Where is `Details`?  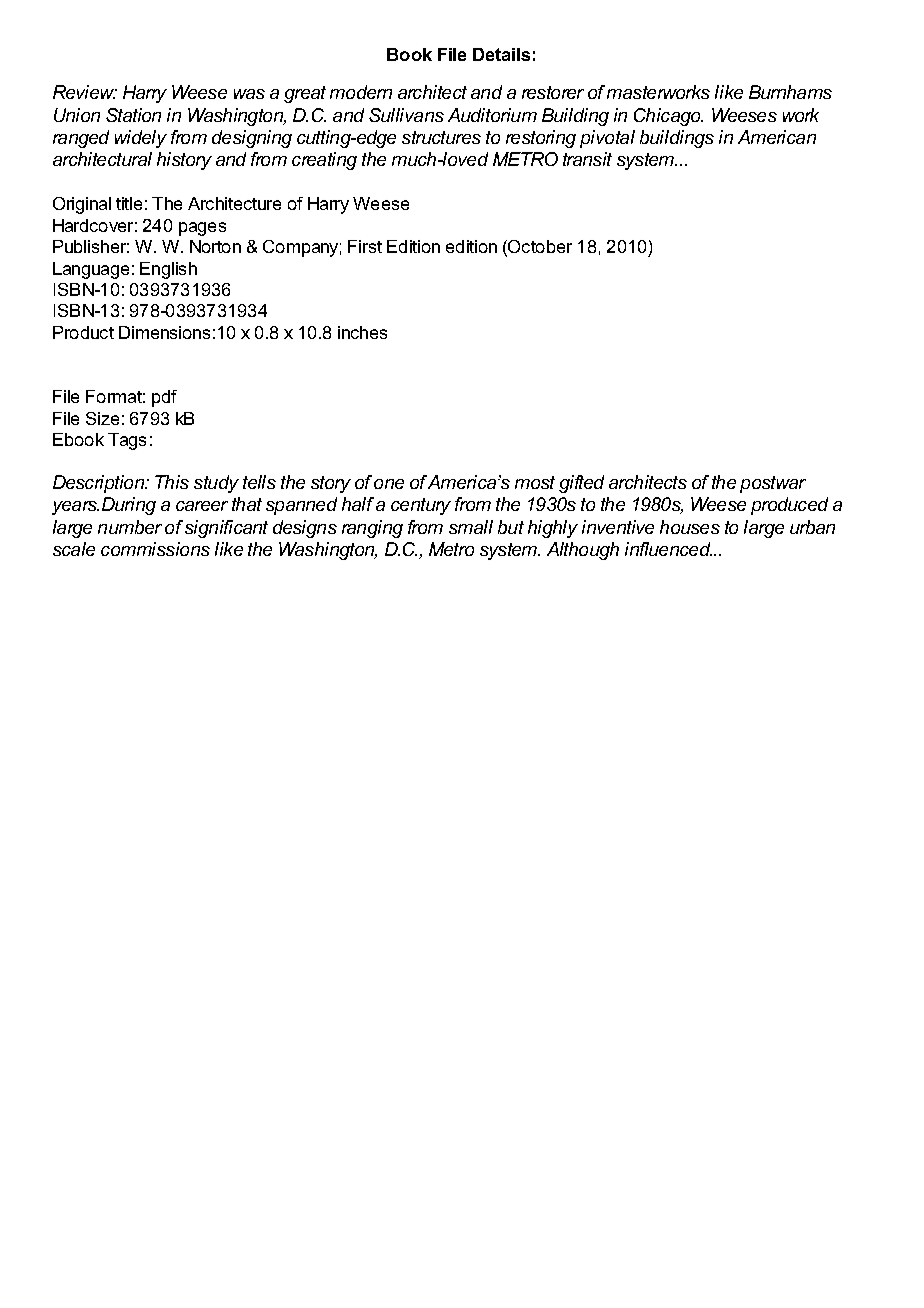 Details is located at coordinates (501, 54).
